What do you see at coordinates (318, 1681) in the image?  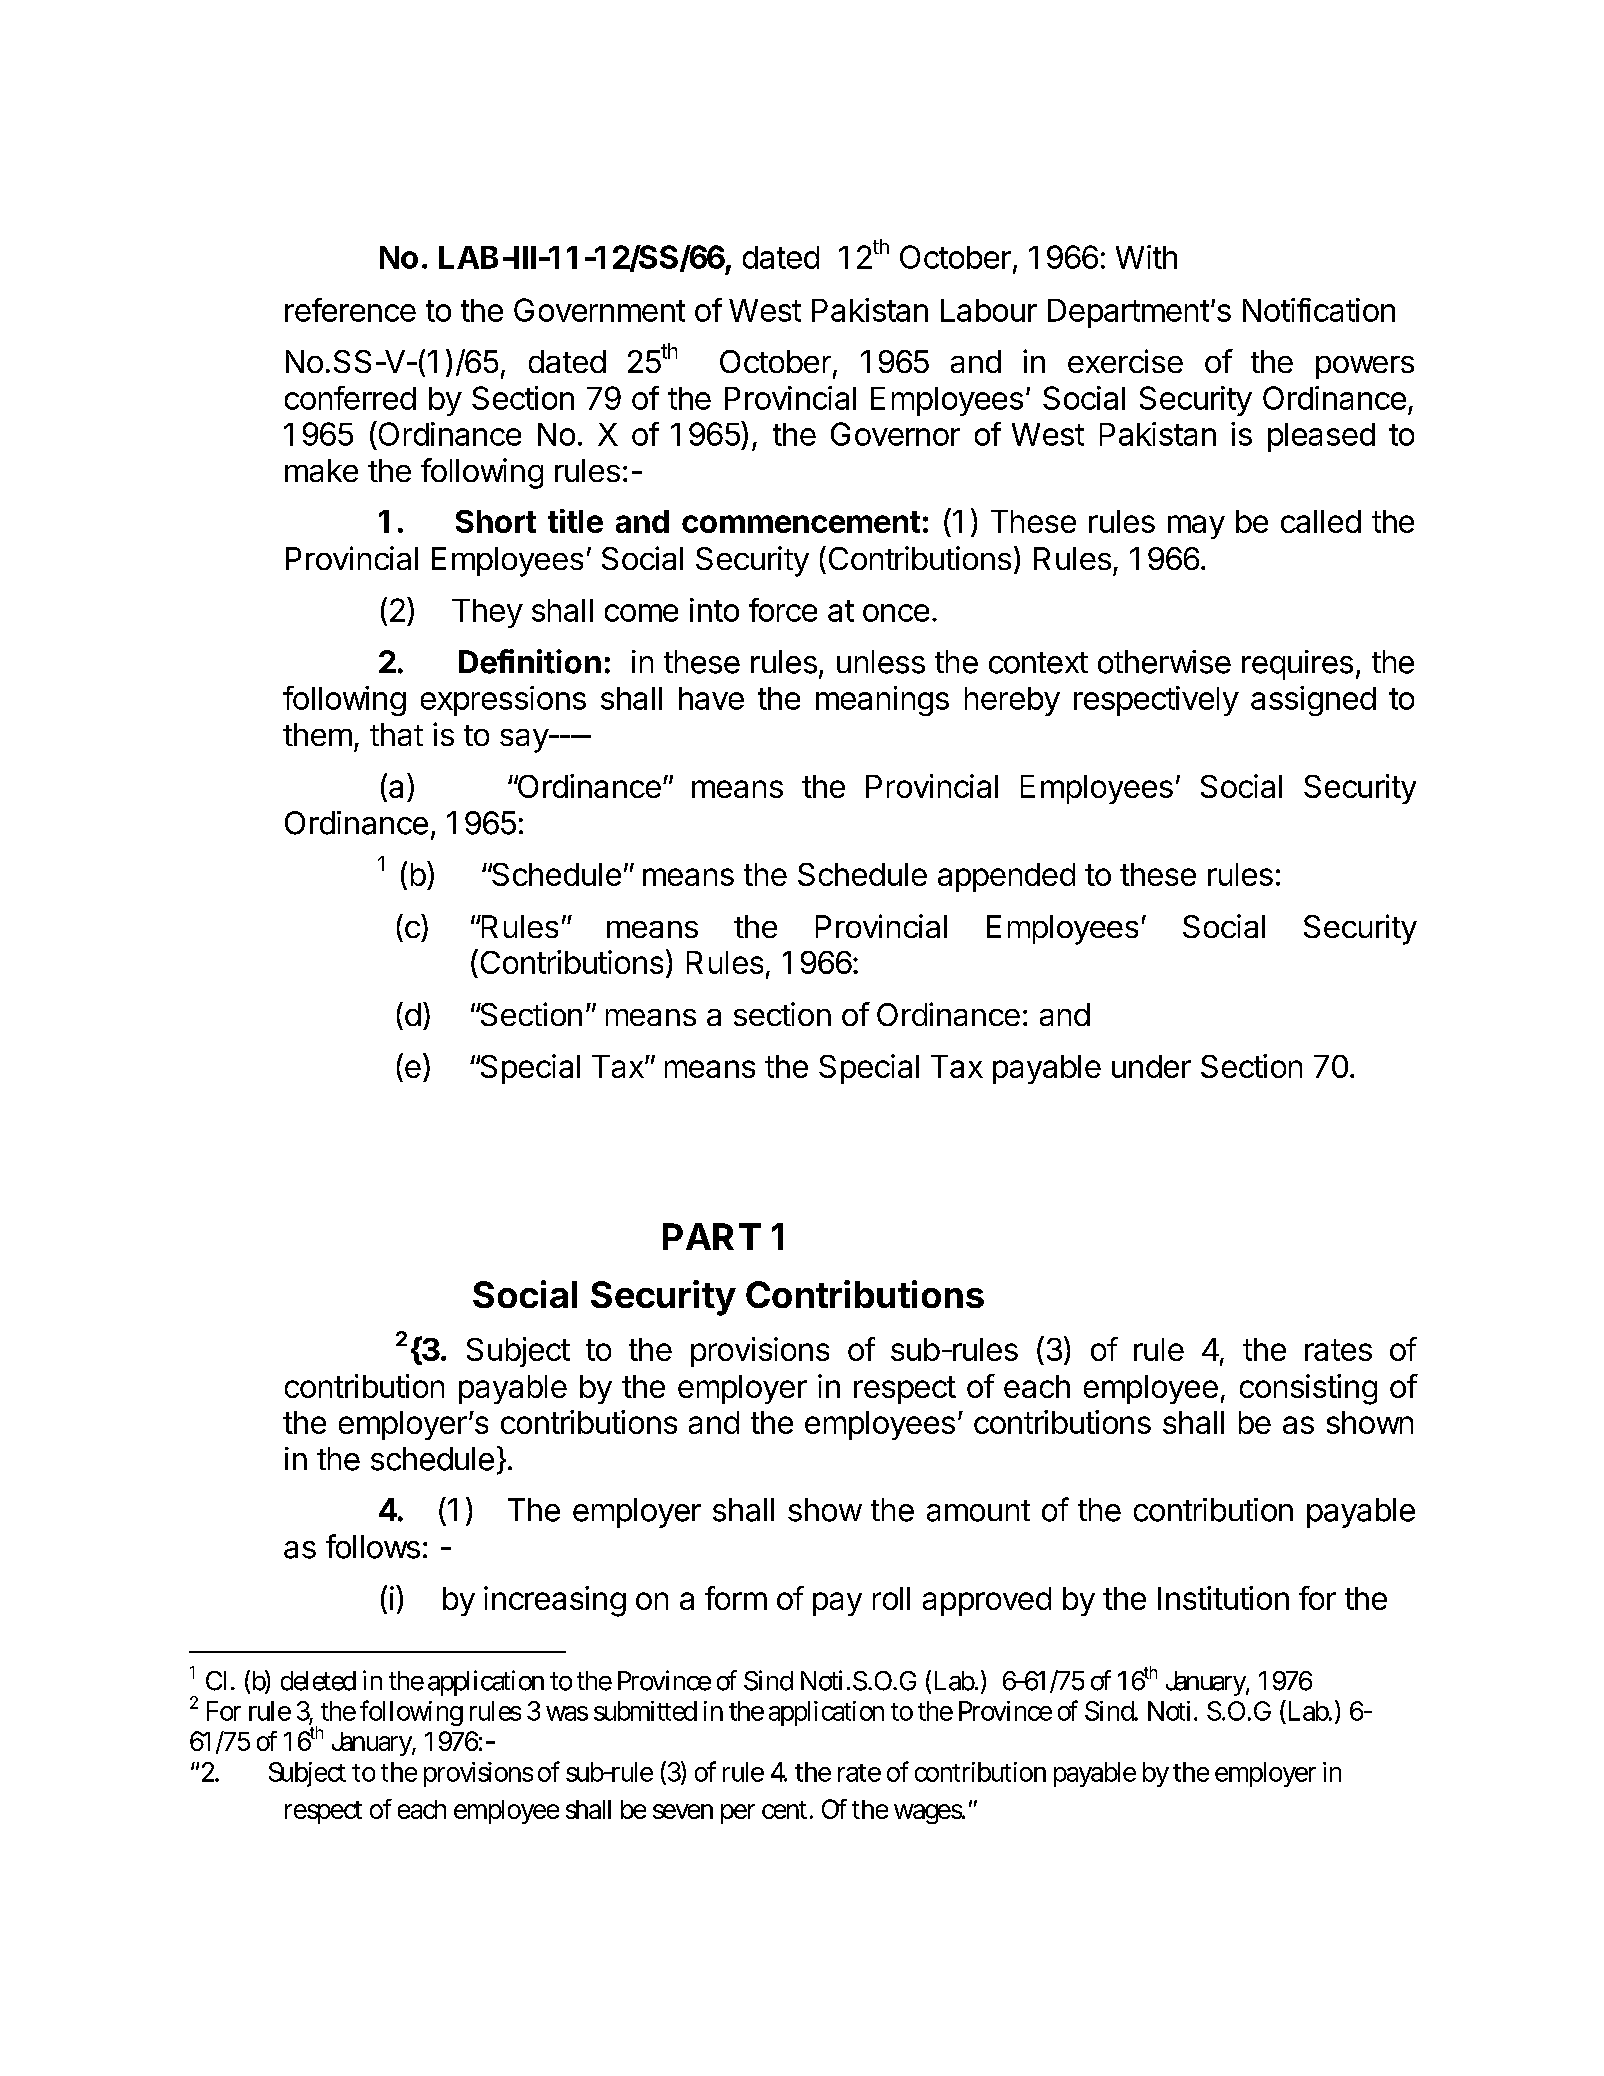 I see `deleted` at bounding box center [318, 1681].
